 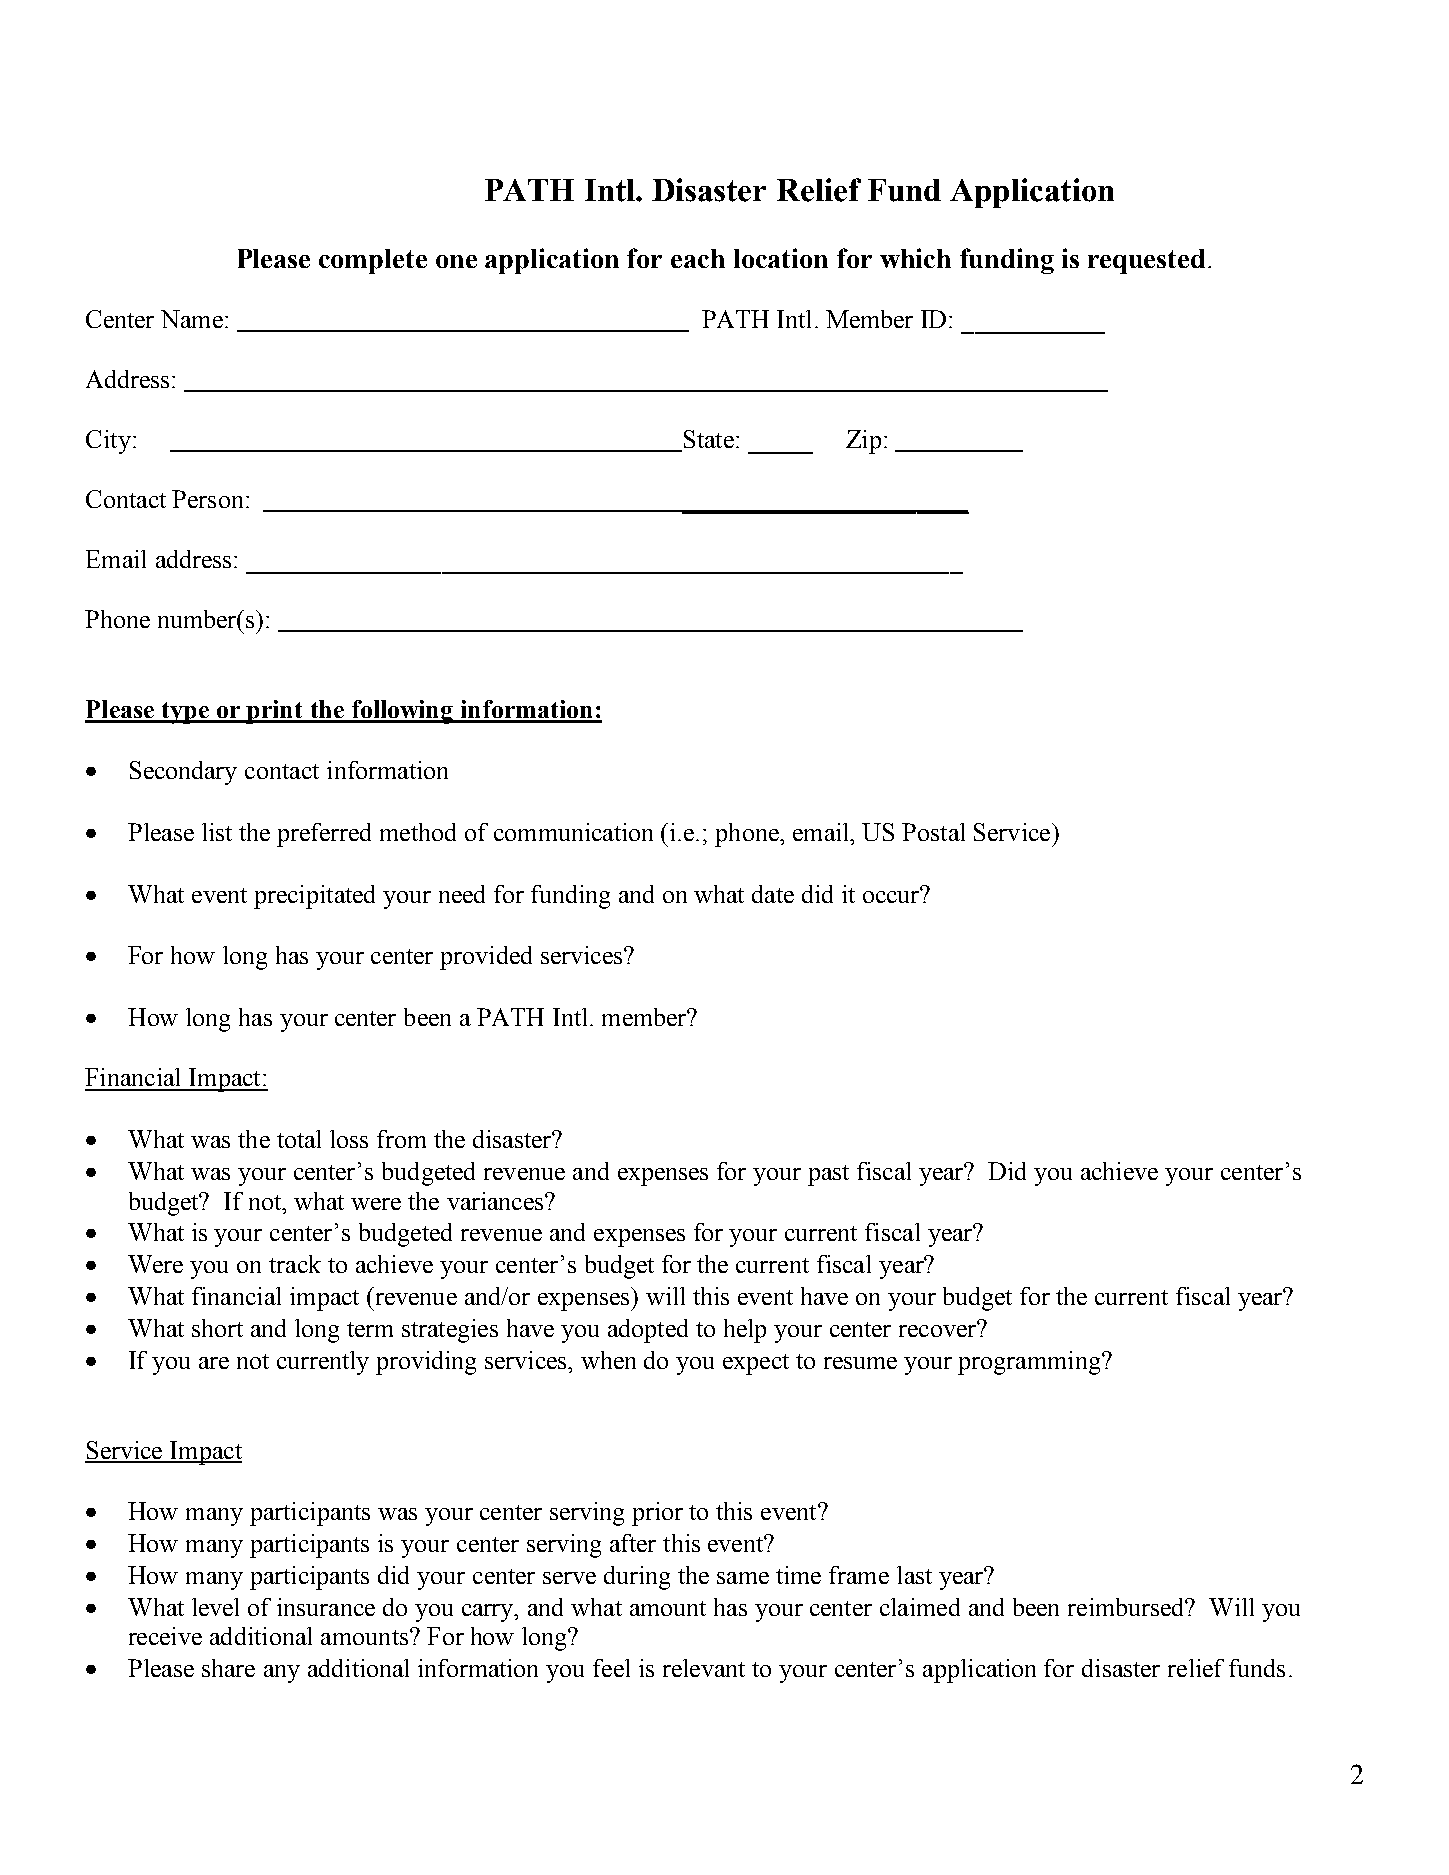 What do you see at coordinates (192, 319) in the image?
I see `Name` at bounding box center [192, 319].
